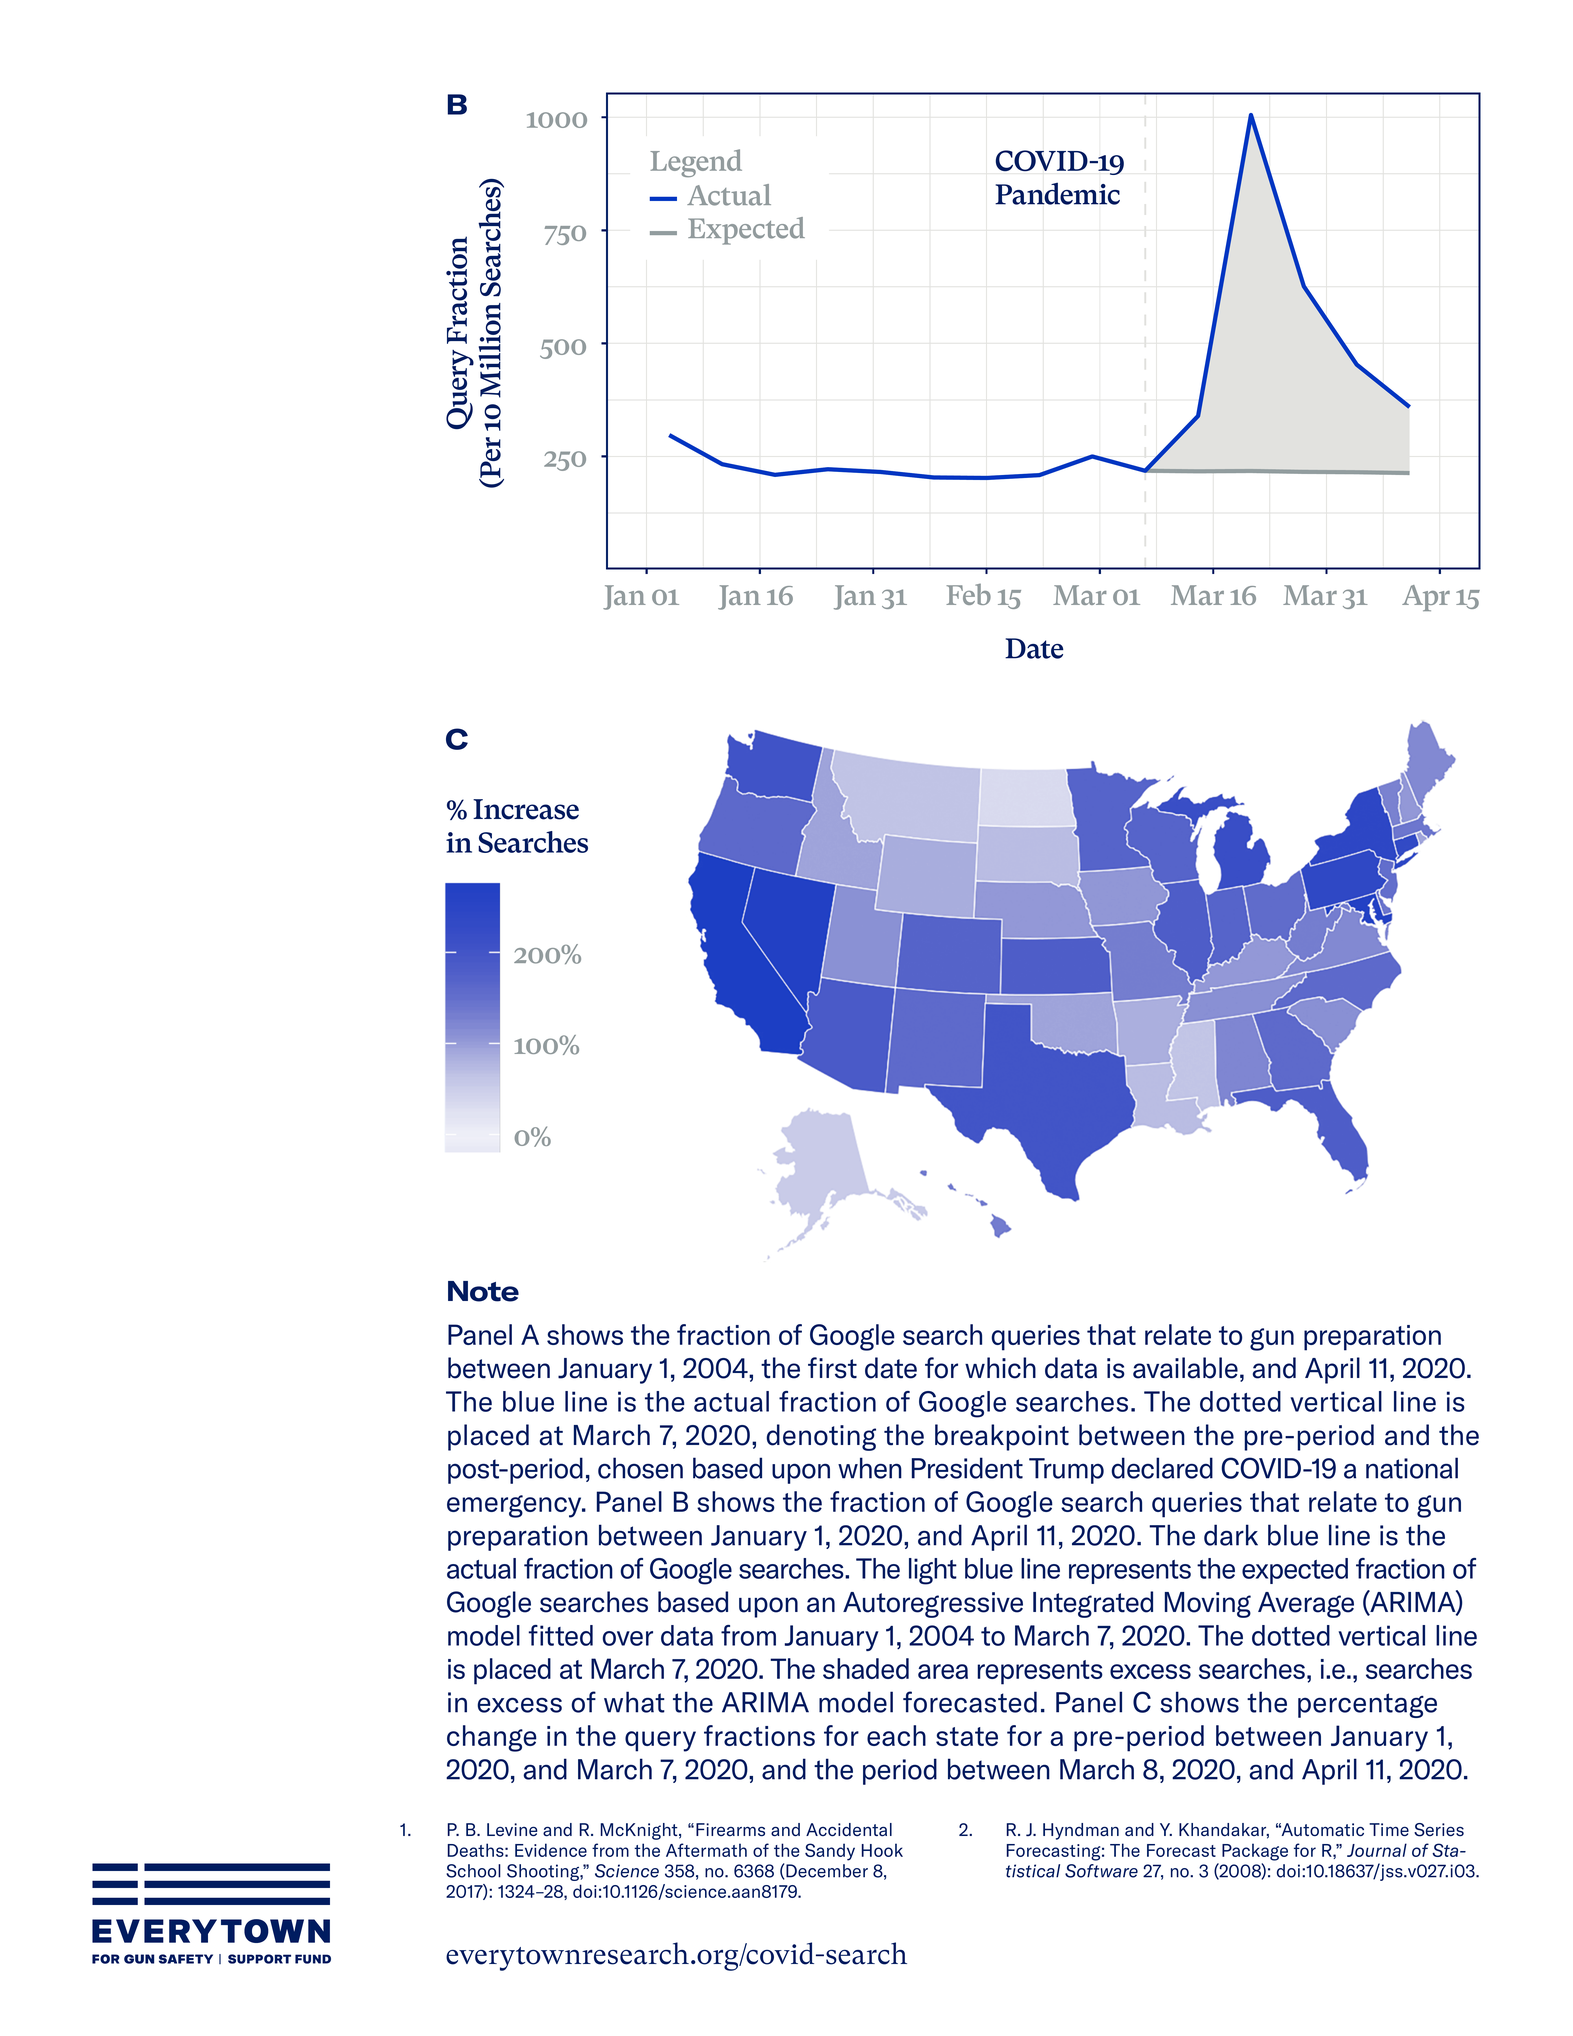 Image resolution: width=1573 pixels, height=2036 pixels. I want to click on Pandemic, so click(1057, 194).
